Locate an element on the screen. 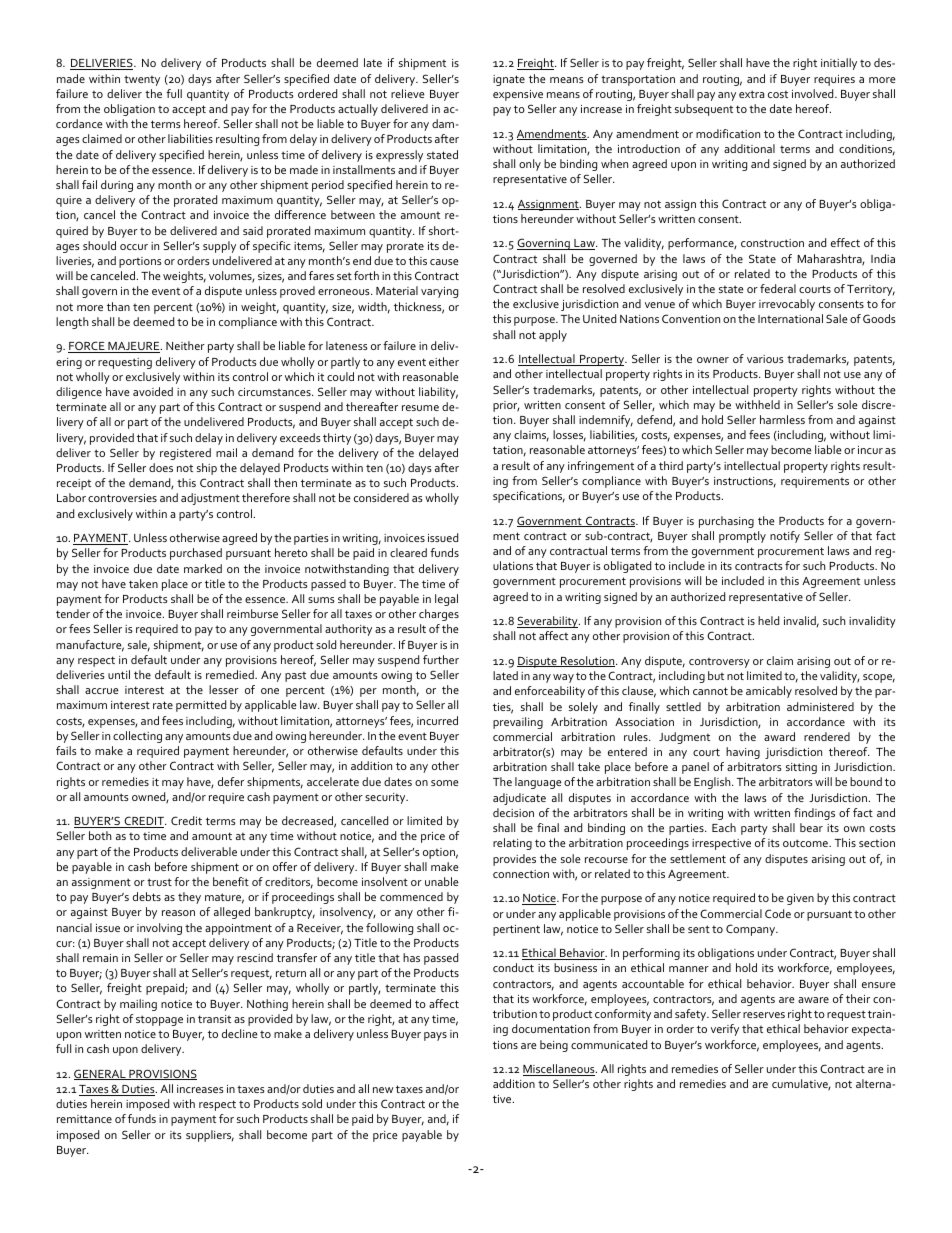 Image resolution: width=952 pixels, height=1233 pixels. involved is located at coordinates (814, 93).
